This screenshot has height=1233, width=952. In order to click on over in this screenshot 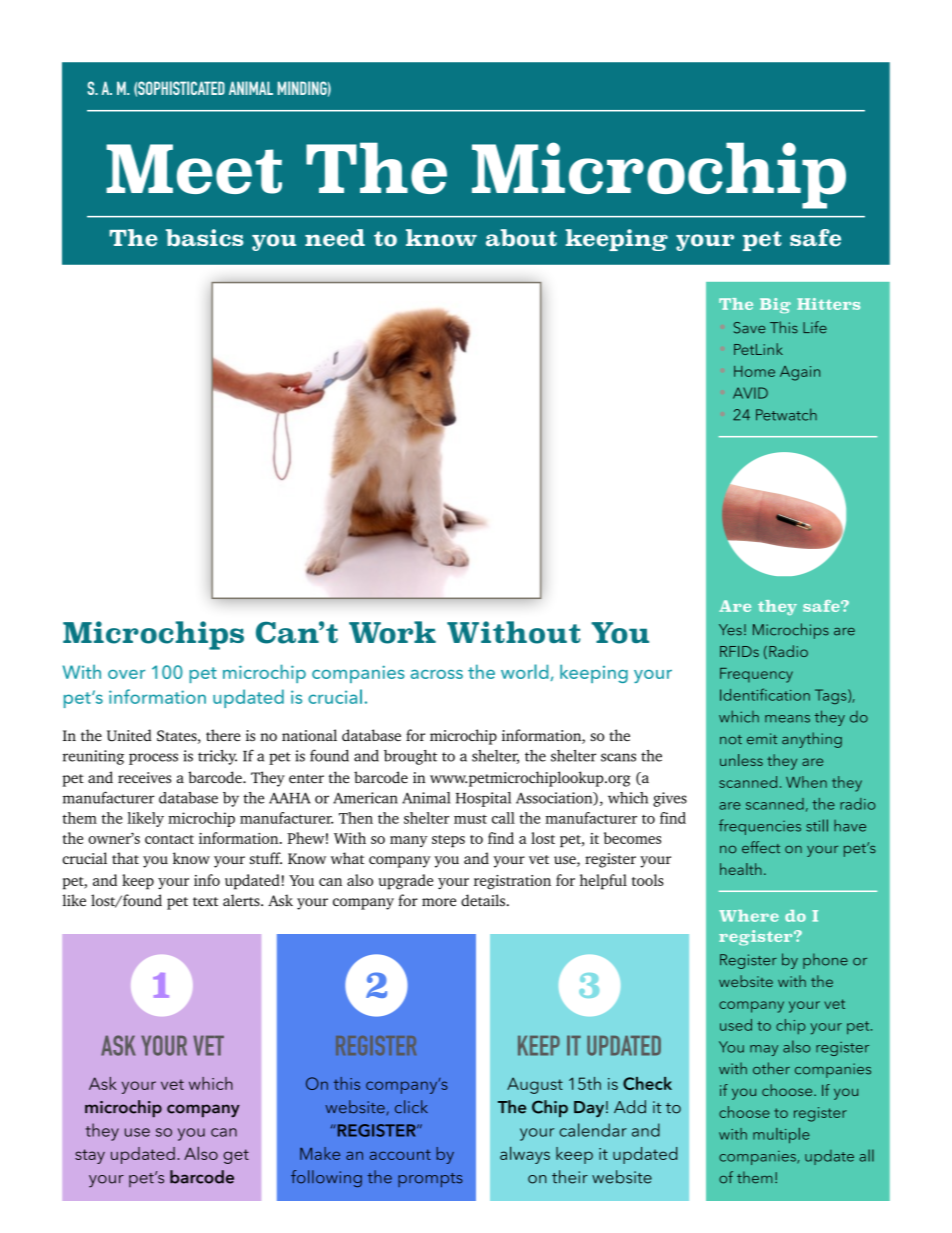, I will do `click(126, 674)`.
